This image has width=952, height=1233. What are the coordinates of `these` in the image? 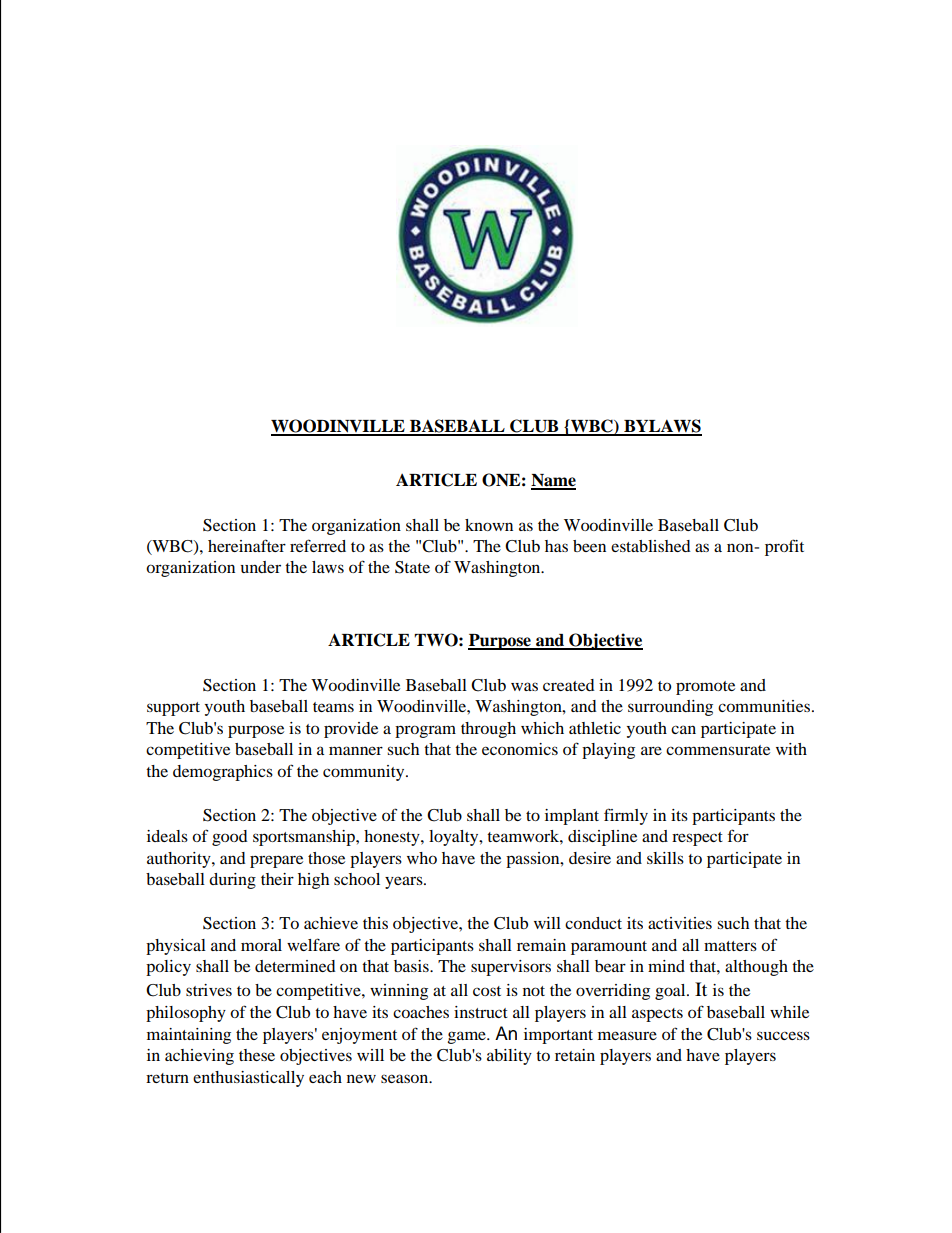 It's located at (257, 1055).
